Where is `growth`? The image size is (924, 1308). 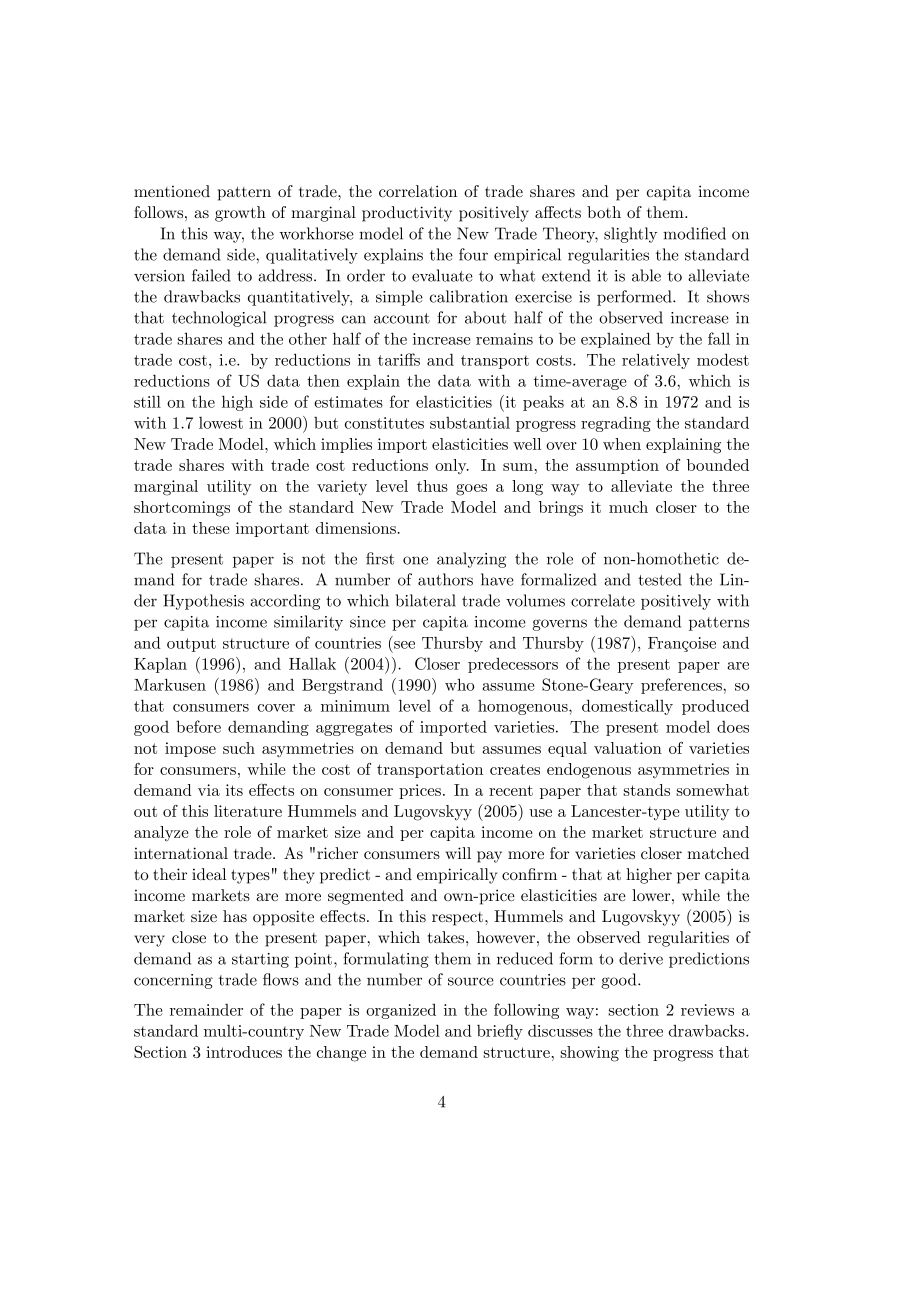
growth is located at coordinates (240, 214).
